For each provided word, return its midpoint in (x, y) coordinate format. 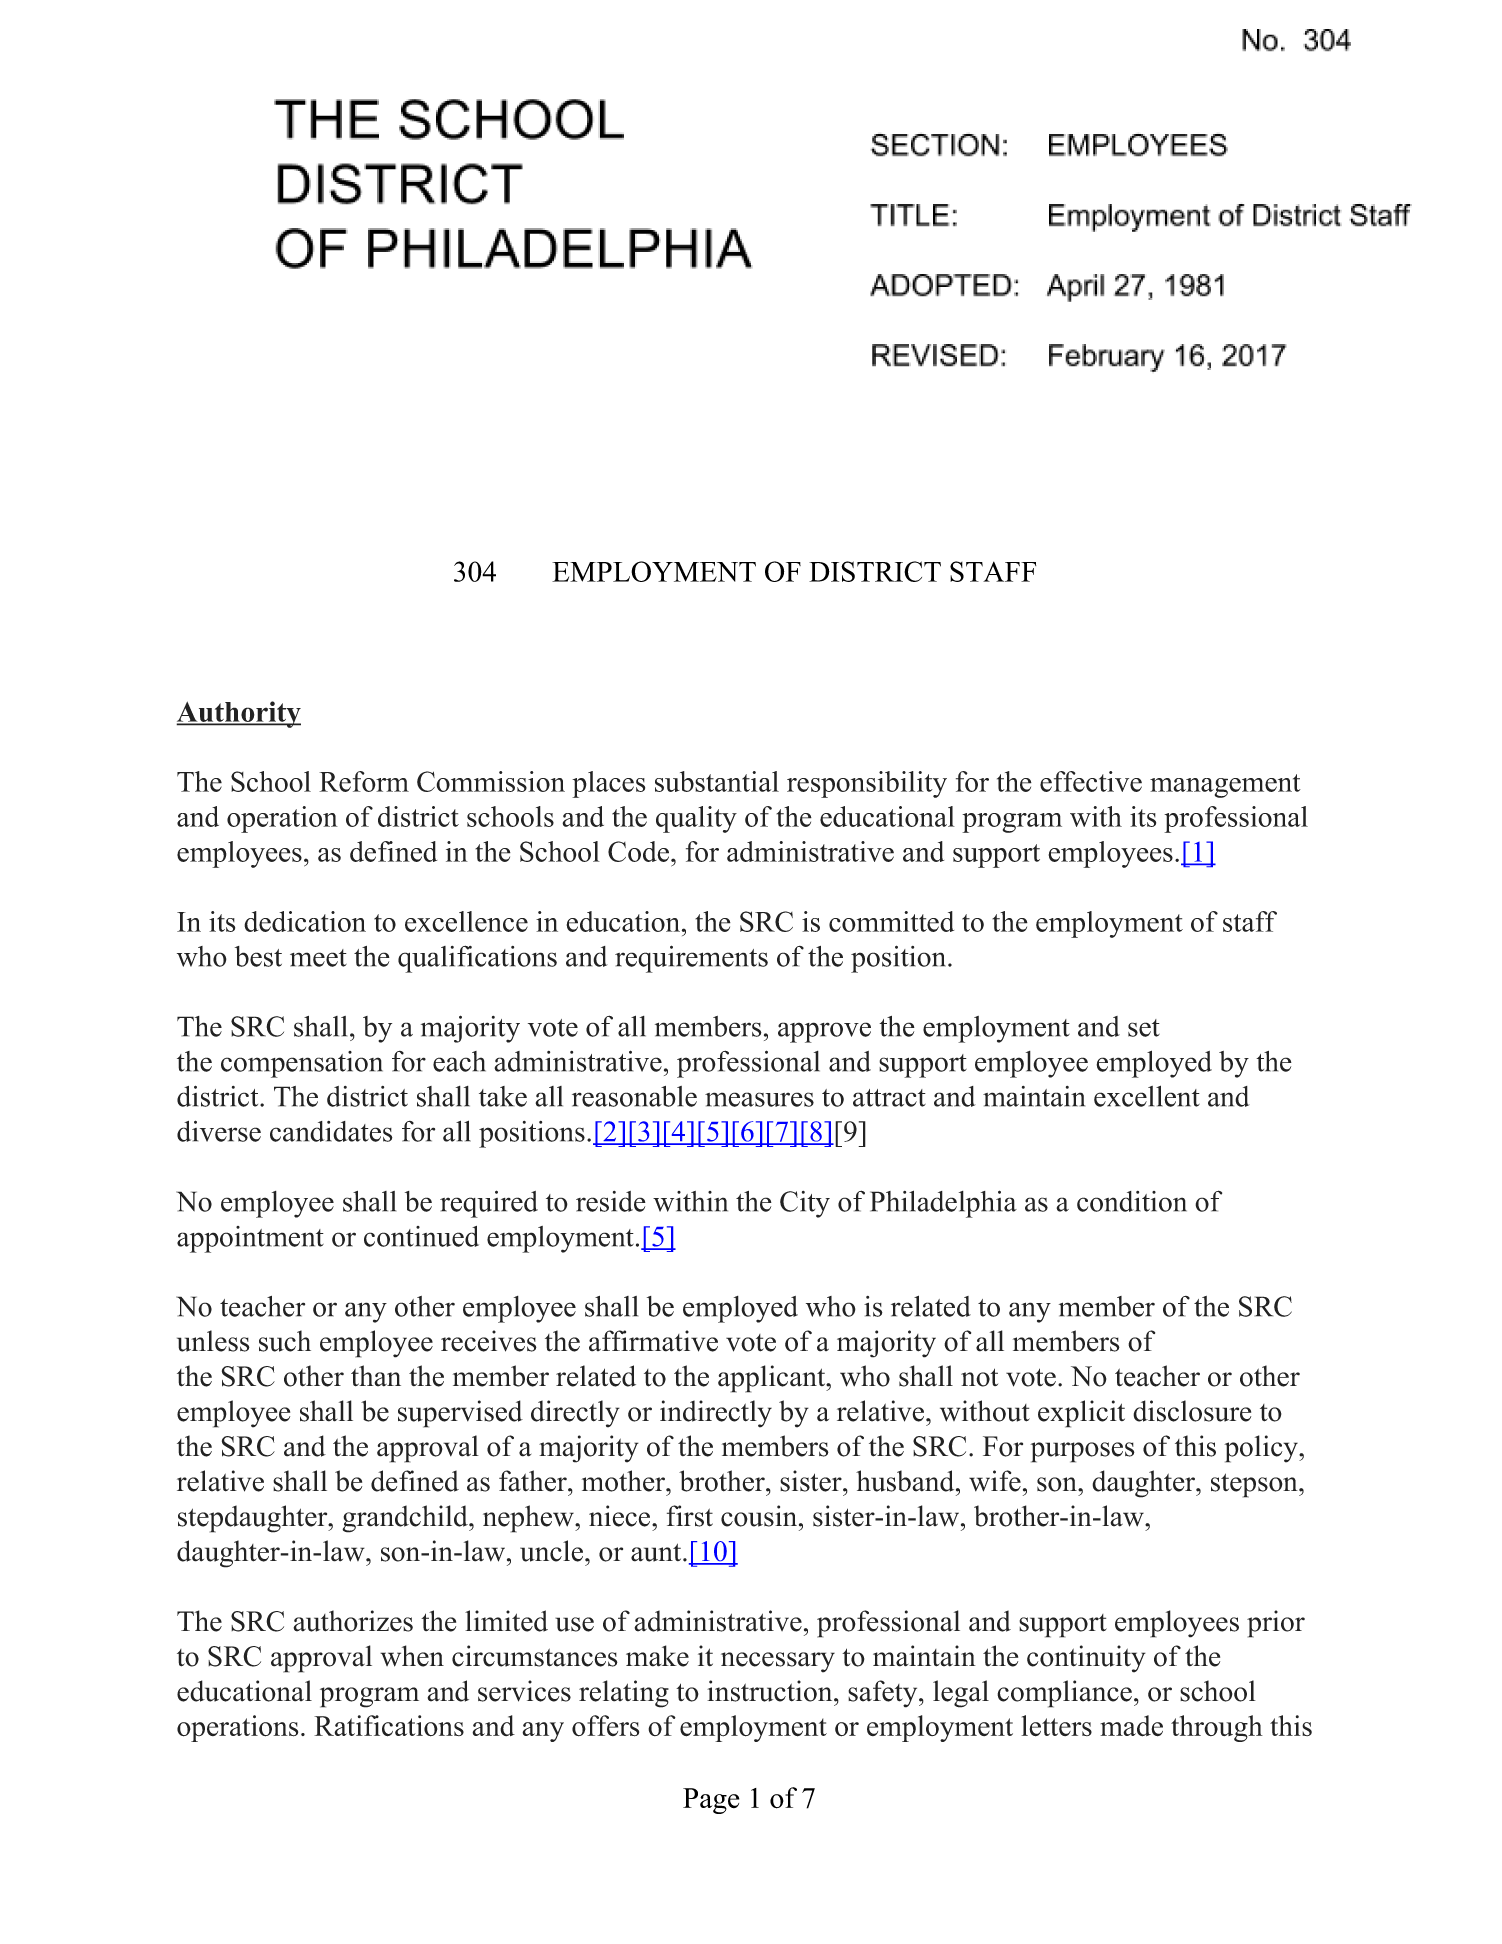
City (805, 1204)
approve (824, 1032)
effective (1091, 781)
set (1144, 1028)
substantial (717, 781)
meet (318, 958)
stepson (1254, 1485)
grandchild (406, 1519)
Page (711, 1801)
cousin (759, 1516)
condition (1132, 1201)
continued (421, 1236)
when (412, 1656)
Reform (364, 781)
